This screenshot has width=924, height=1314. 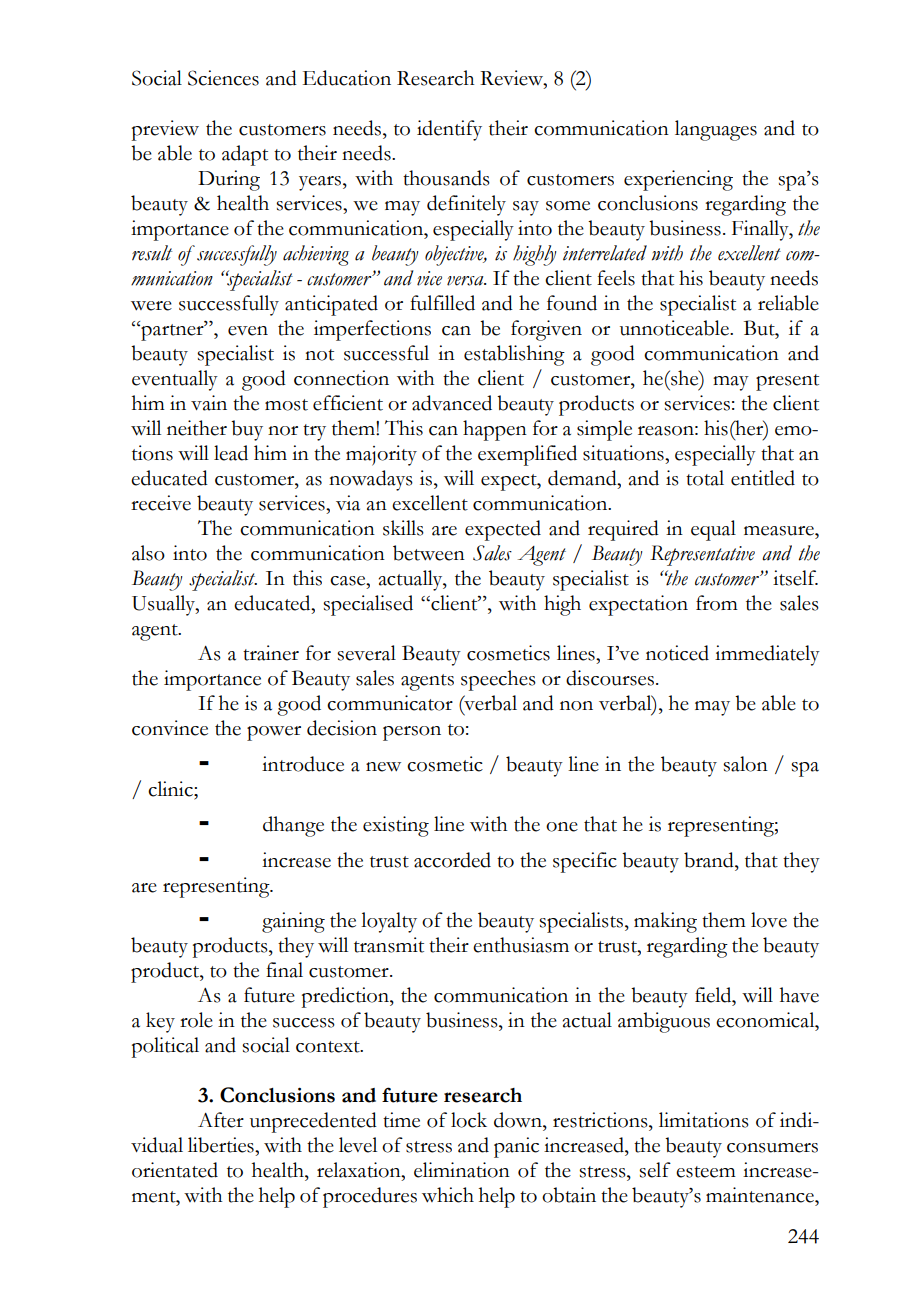 What do you see at coordinates (449, 130) in the screenshot?
I see `identify` at bounding box center [449, 130].
